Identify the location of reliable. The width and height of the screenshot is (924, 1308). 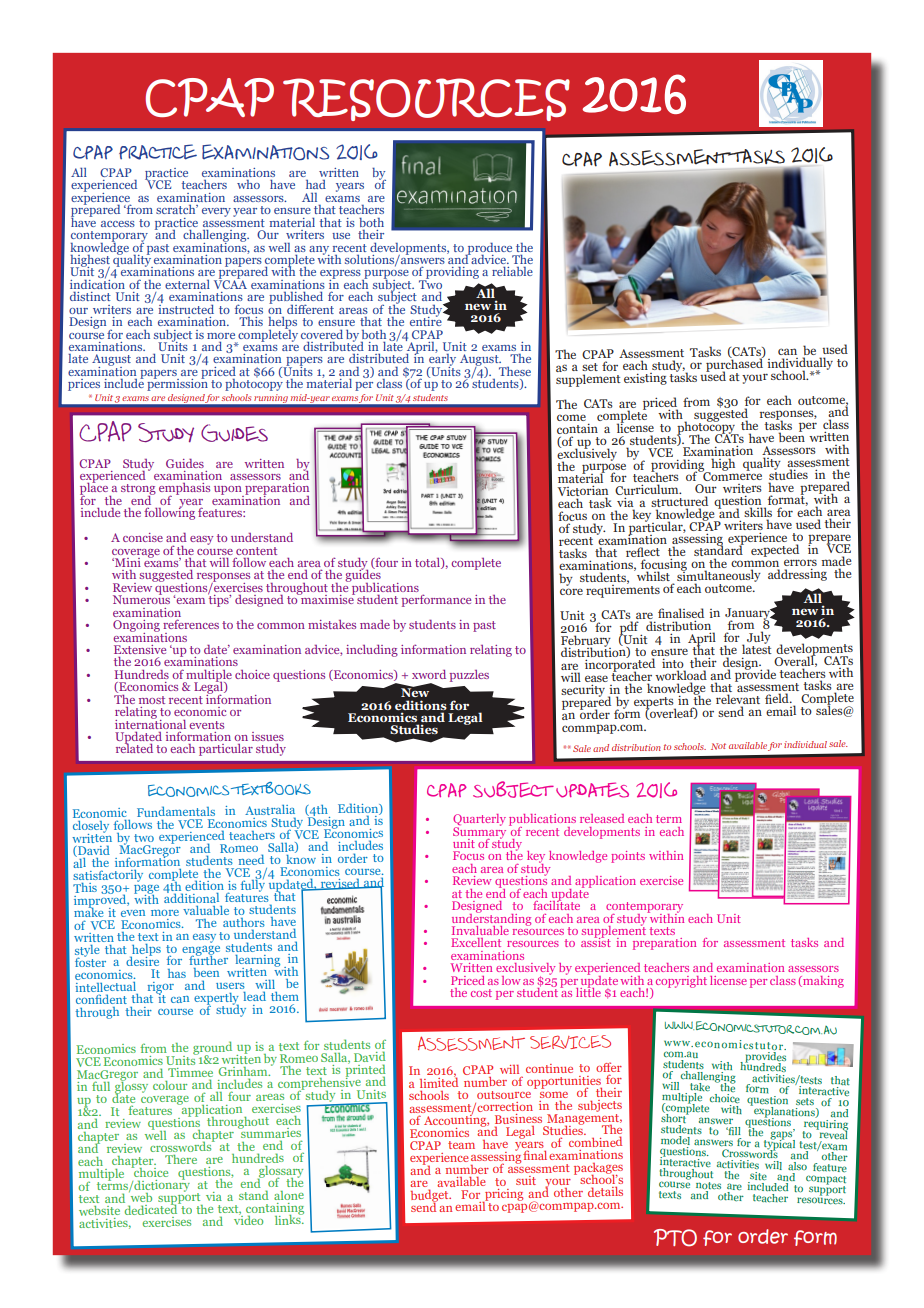
(512, 271).
